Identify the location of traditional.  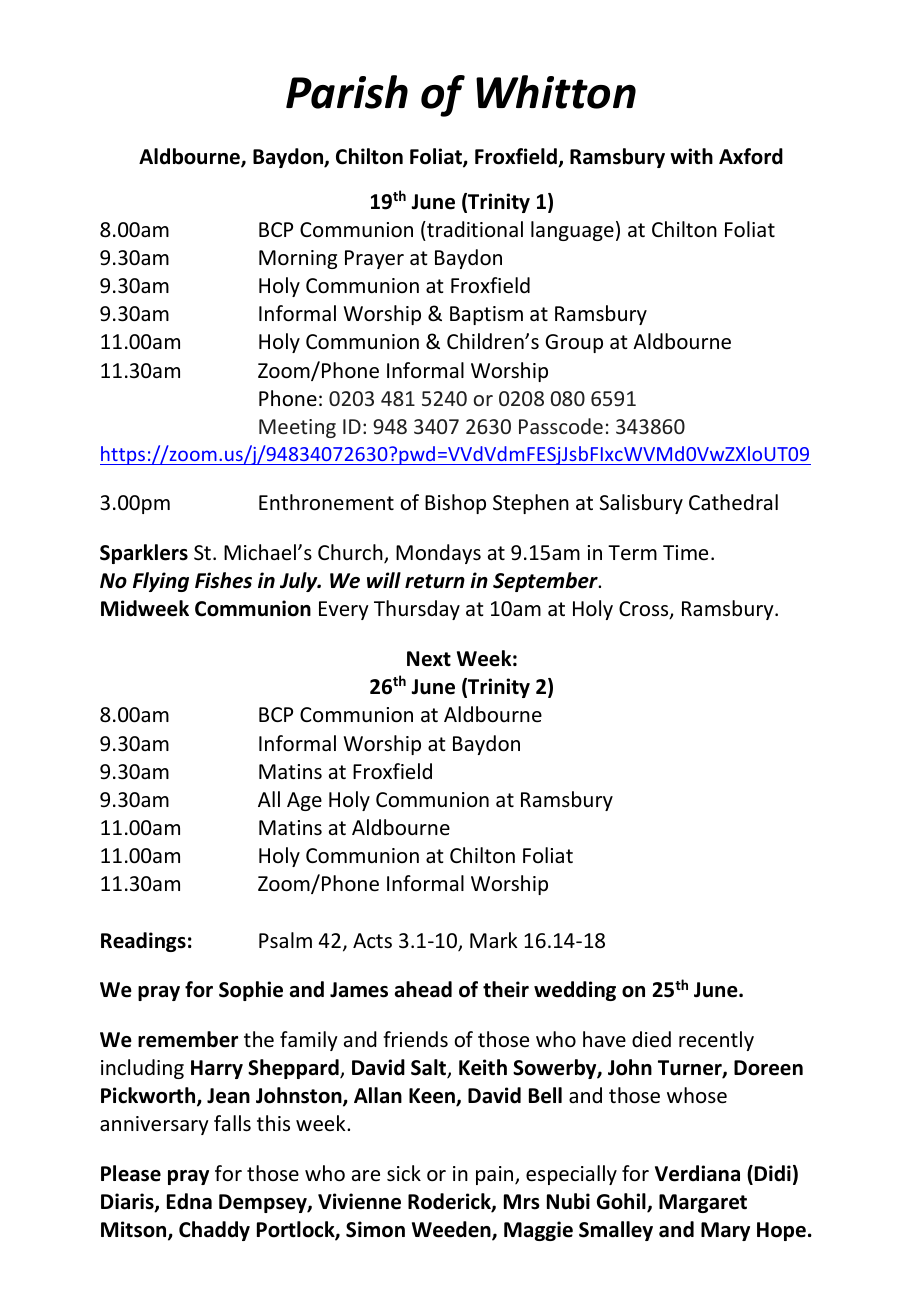
(474, 229).
